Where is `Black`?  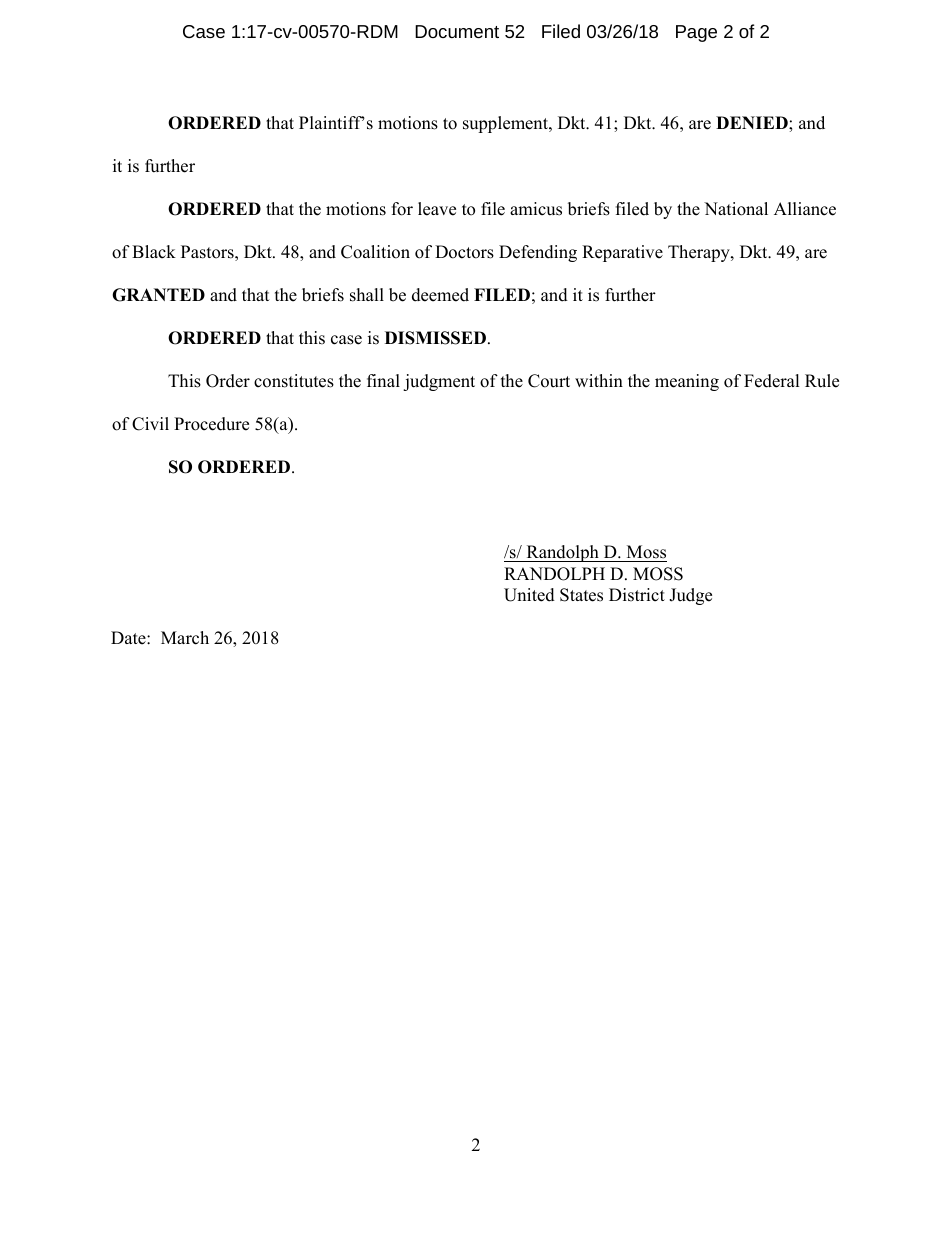
Black is located at coordinates (154, 252).
